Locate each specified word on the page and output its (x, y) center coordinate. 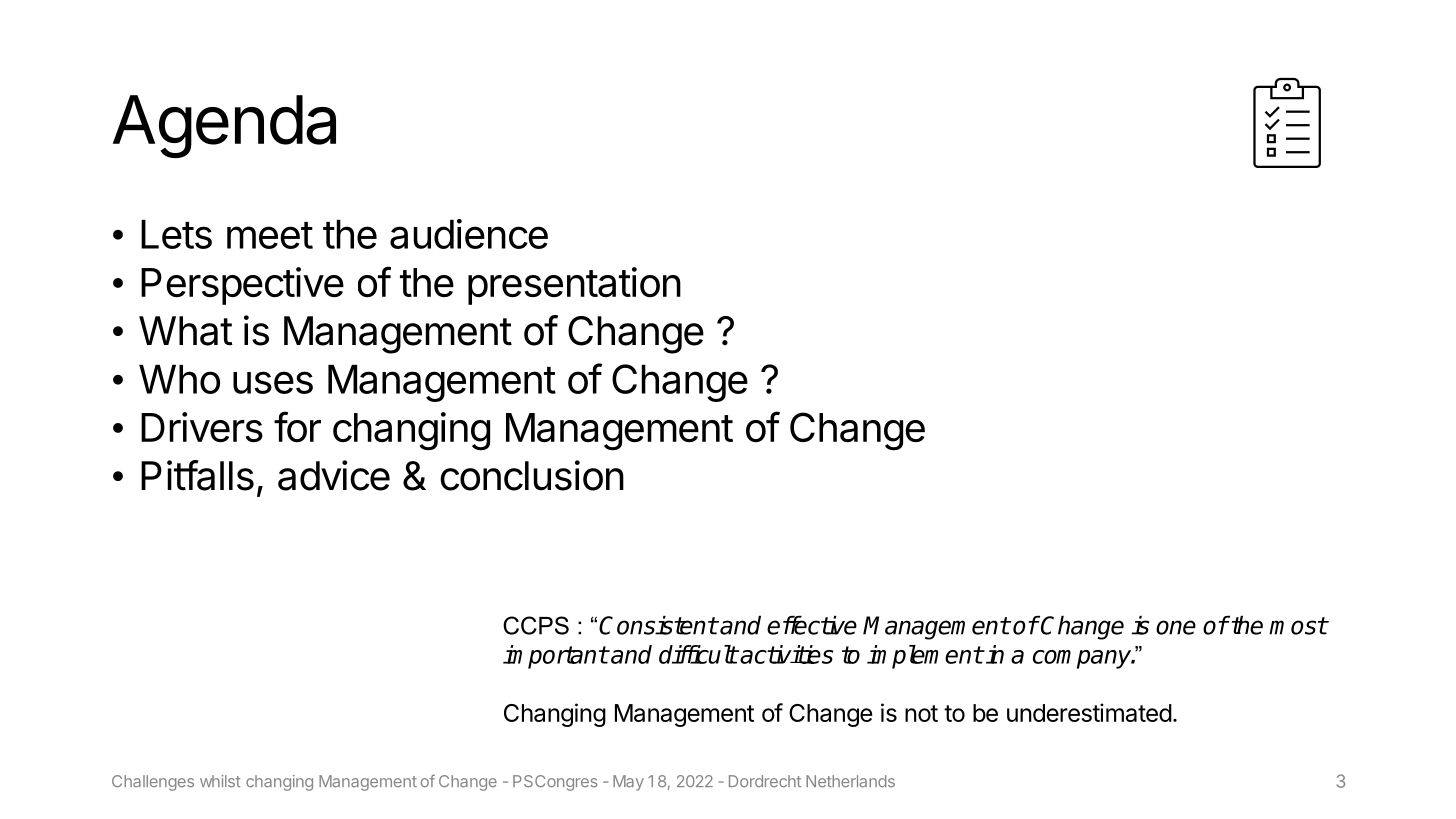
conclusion (532, 475)
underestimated (1089, 712)
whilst (220, 781)
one (1176, 627)
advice (334, 475)
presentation (574, 286)
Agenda (224, 126)
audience (469, 234)
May (628, 783)
